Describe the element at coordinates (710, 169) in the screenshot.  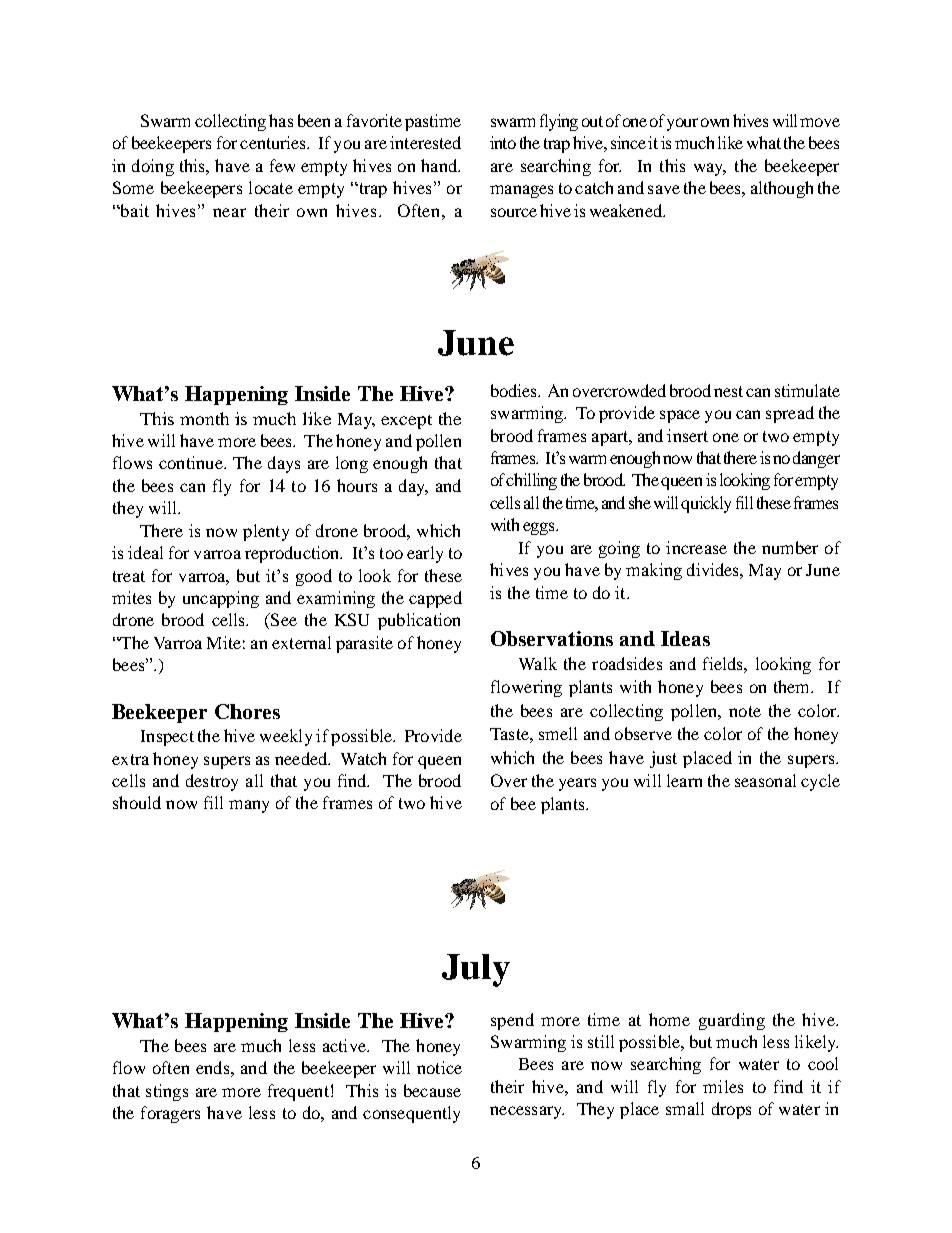
I see `way` at that location.
